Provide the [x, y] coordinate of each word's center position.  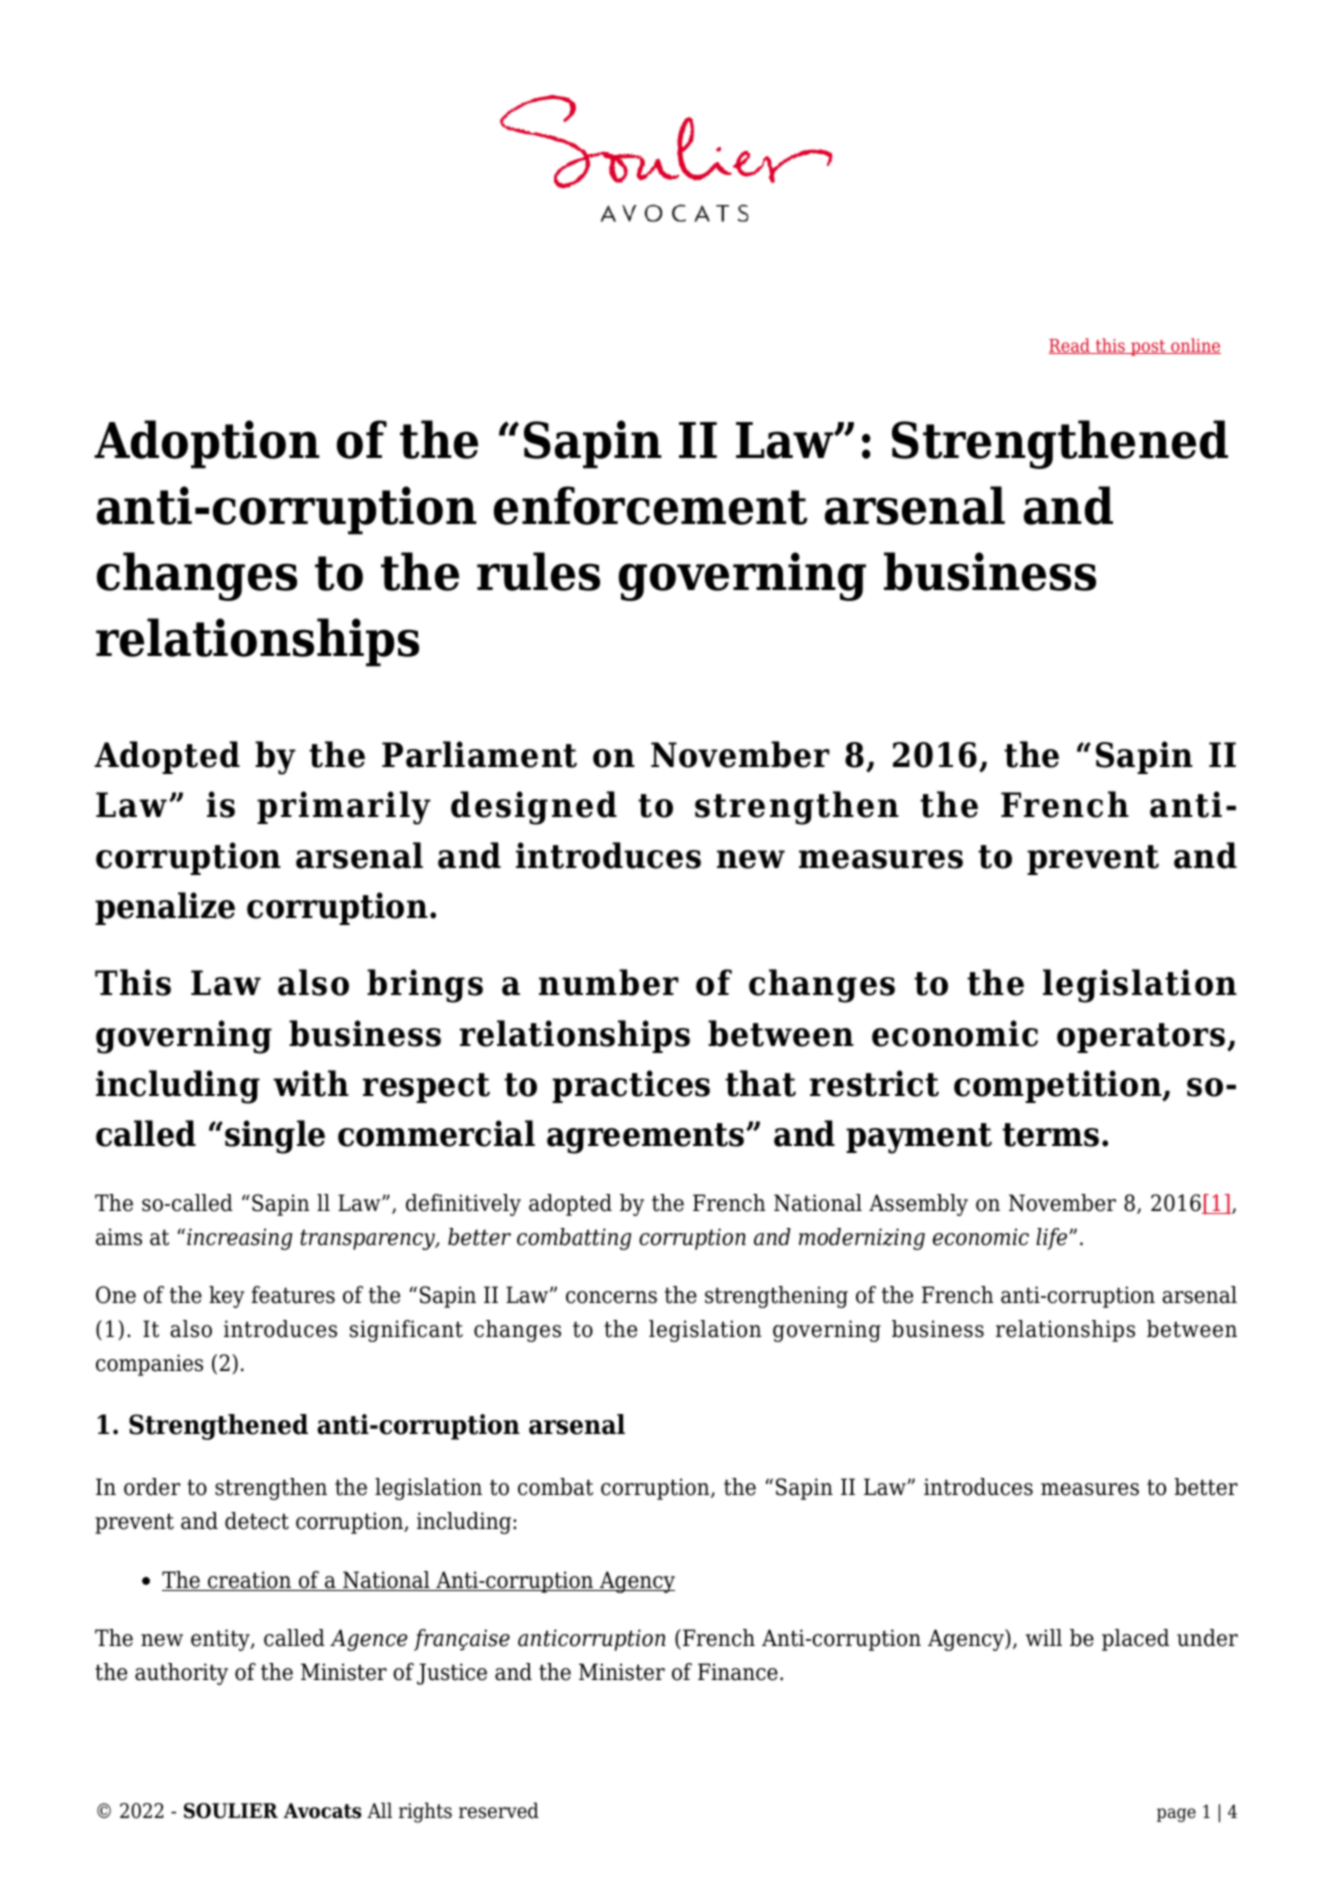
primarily [344, 808]
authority [181, 1674]
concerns [611, 1297]
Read [1070, 346]
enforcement [650, 505]
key [227, 1297]
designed [534, 808]
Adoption [207, 444]
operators [1142, 1038]
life [1053, 1239]
